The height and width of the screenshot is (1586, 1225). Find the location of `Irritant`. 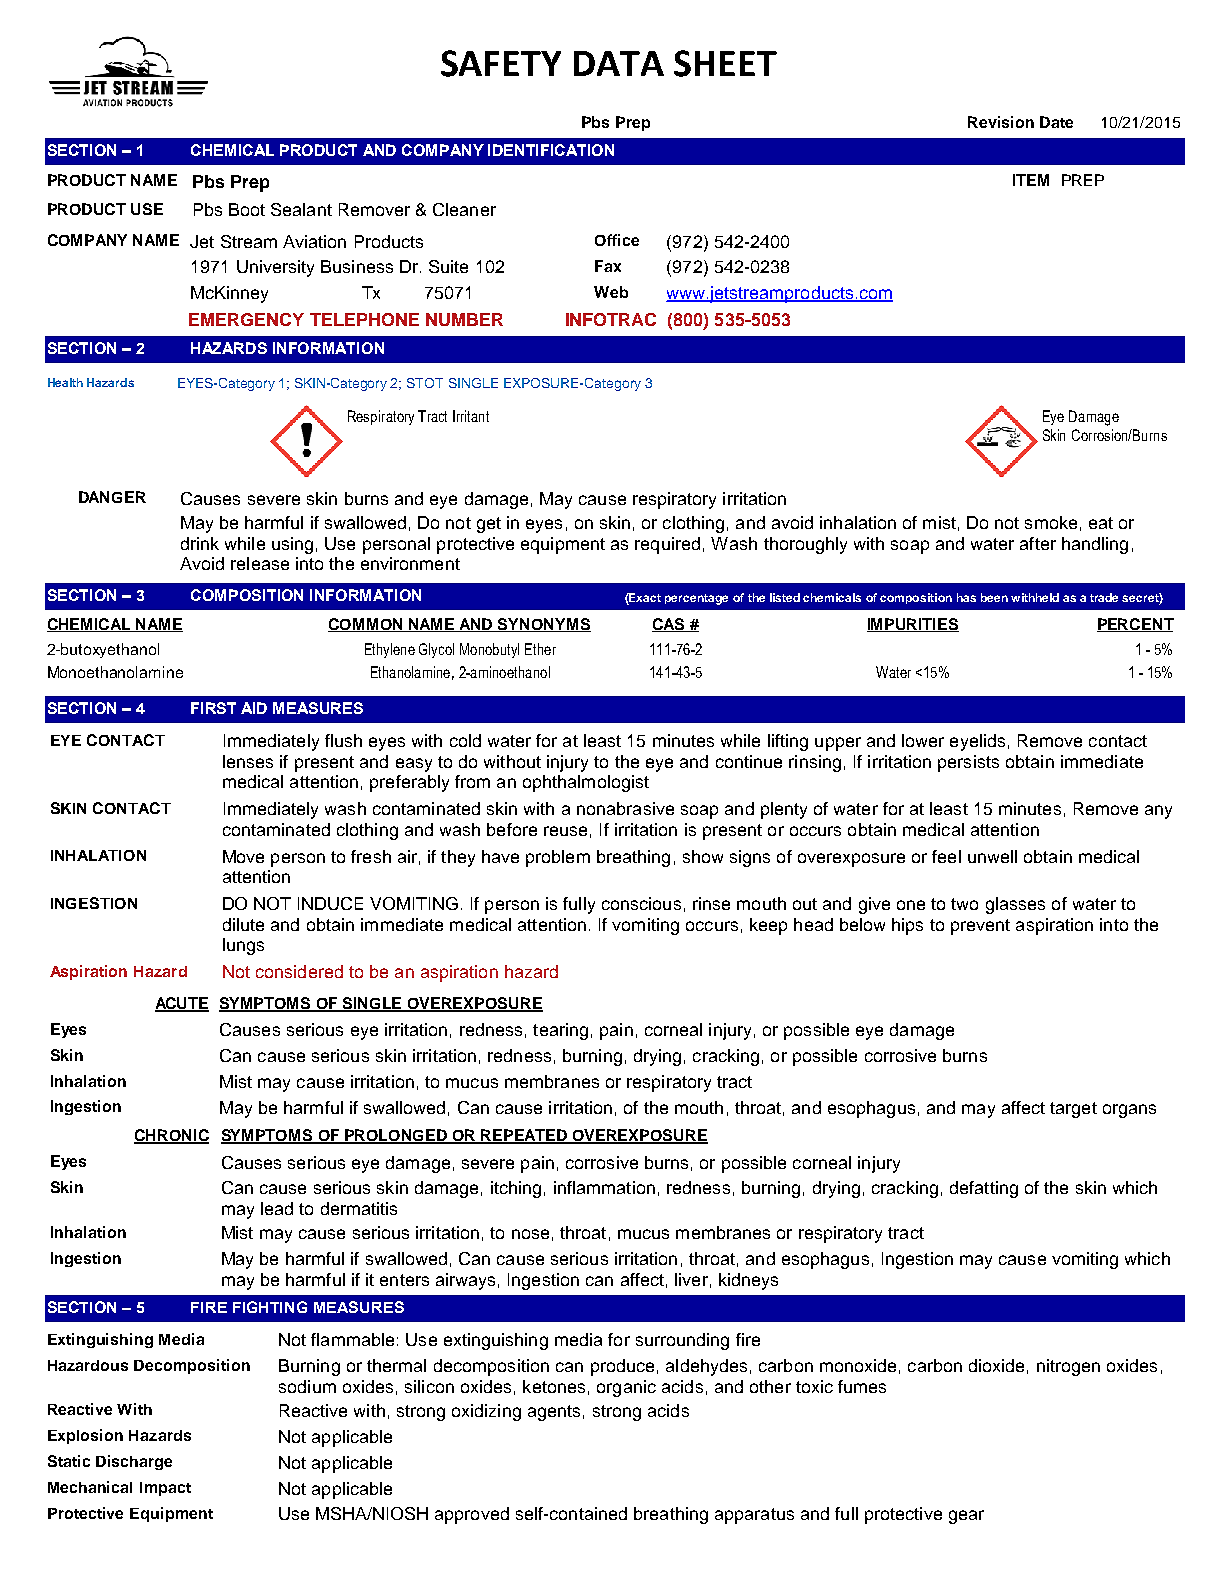

Irritant is located at coordinates (471, 416).
